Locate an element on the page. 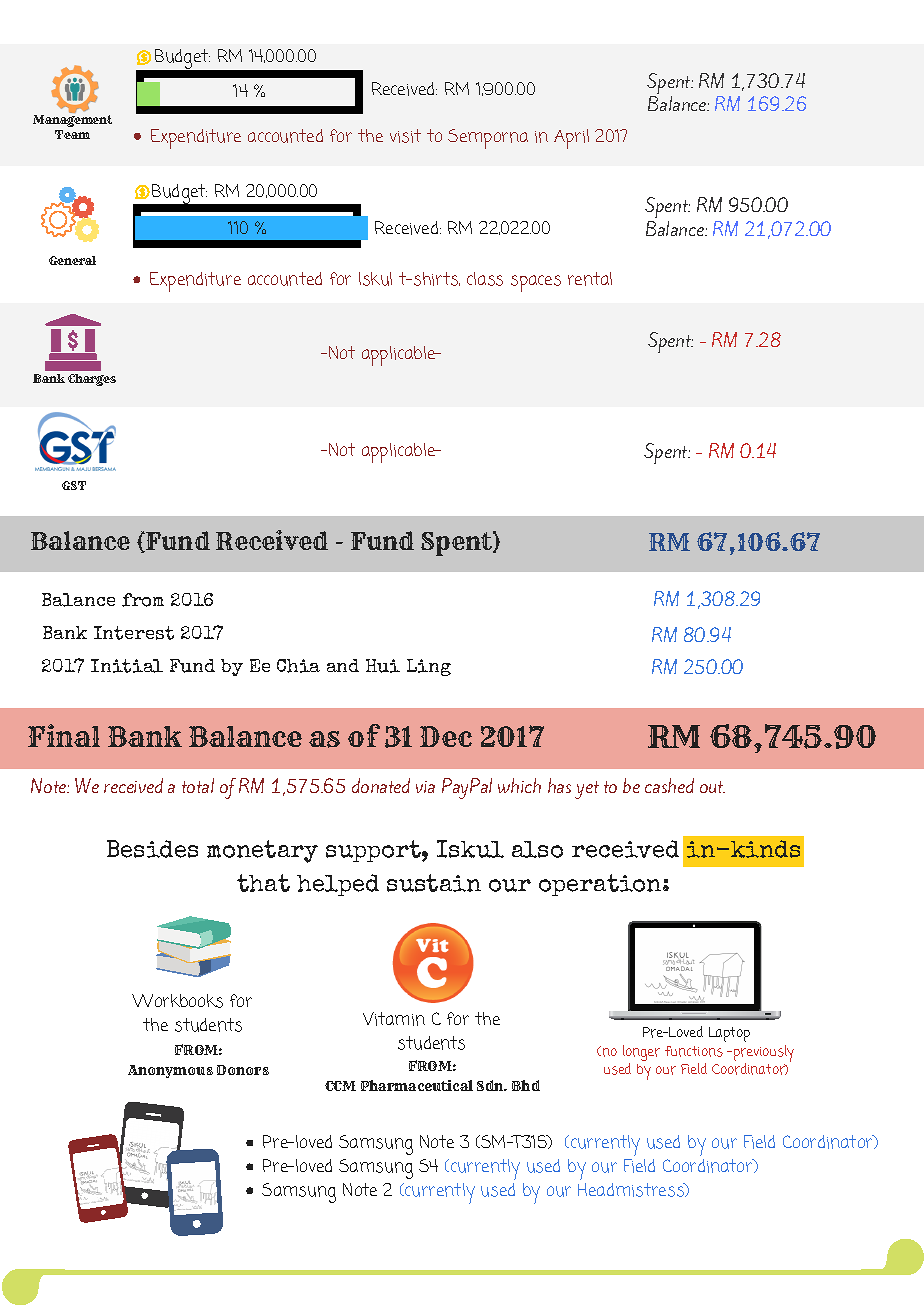 Image resolution: width=924 pixels, height=1308 pixels. Initial is located at coordinates (127, 666).
